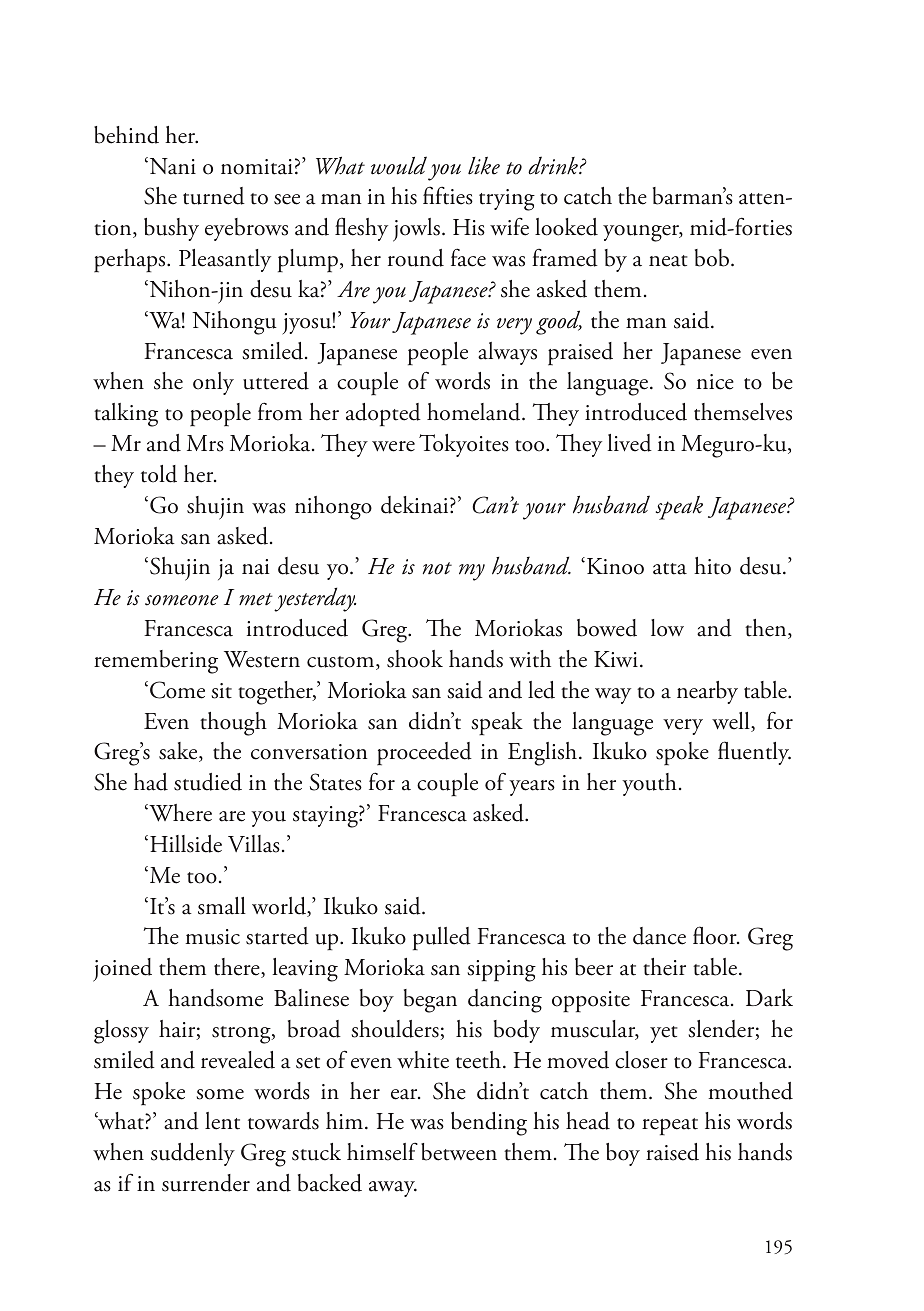 The width and height of the screenshot is (924, 1311). What do you see at coordinates (664, 967) in the screenshot?
I see `their` at bounding box center [664, 967].
